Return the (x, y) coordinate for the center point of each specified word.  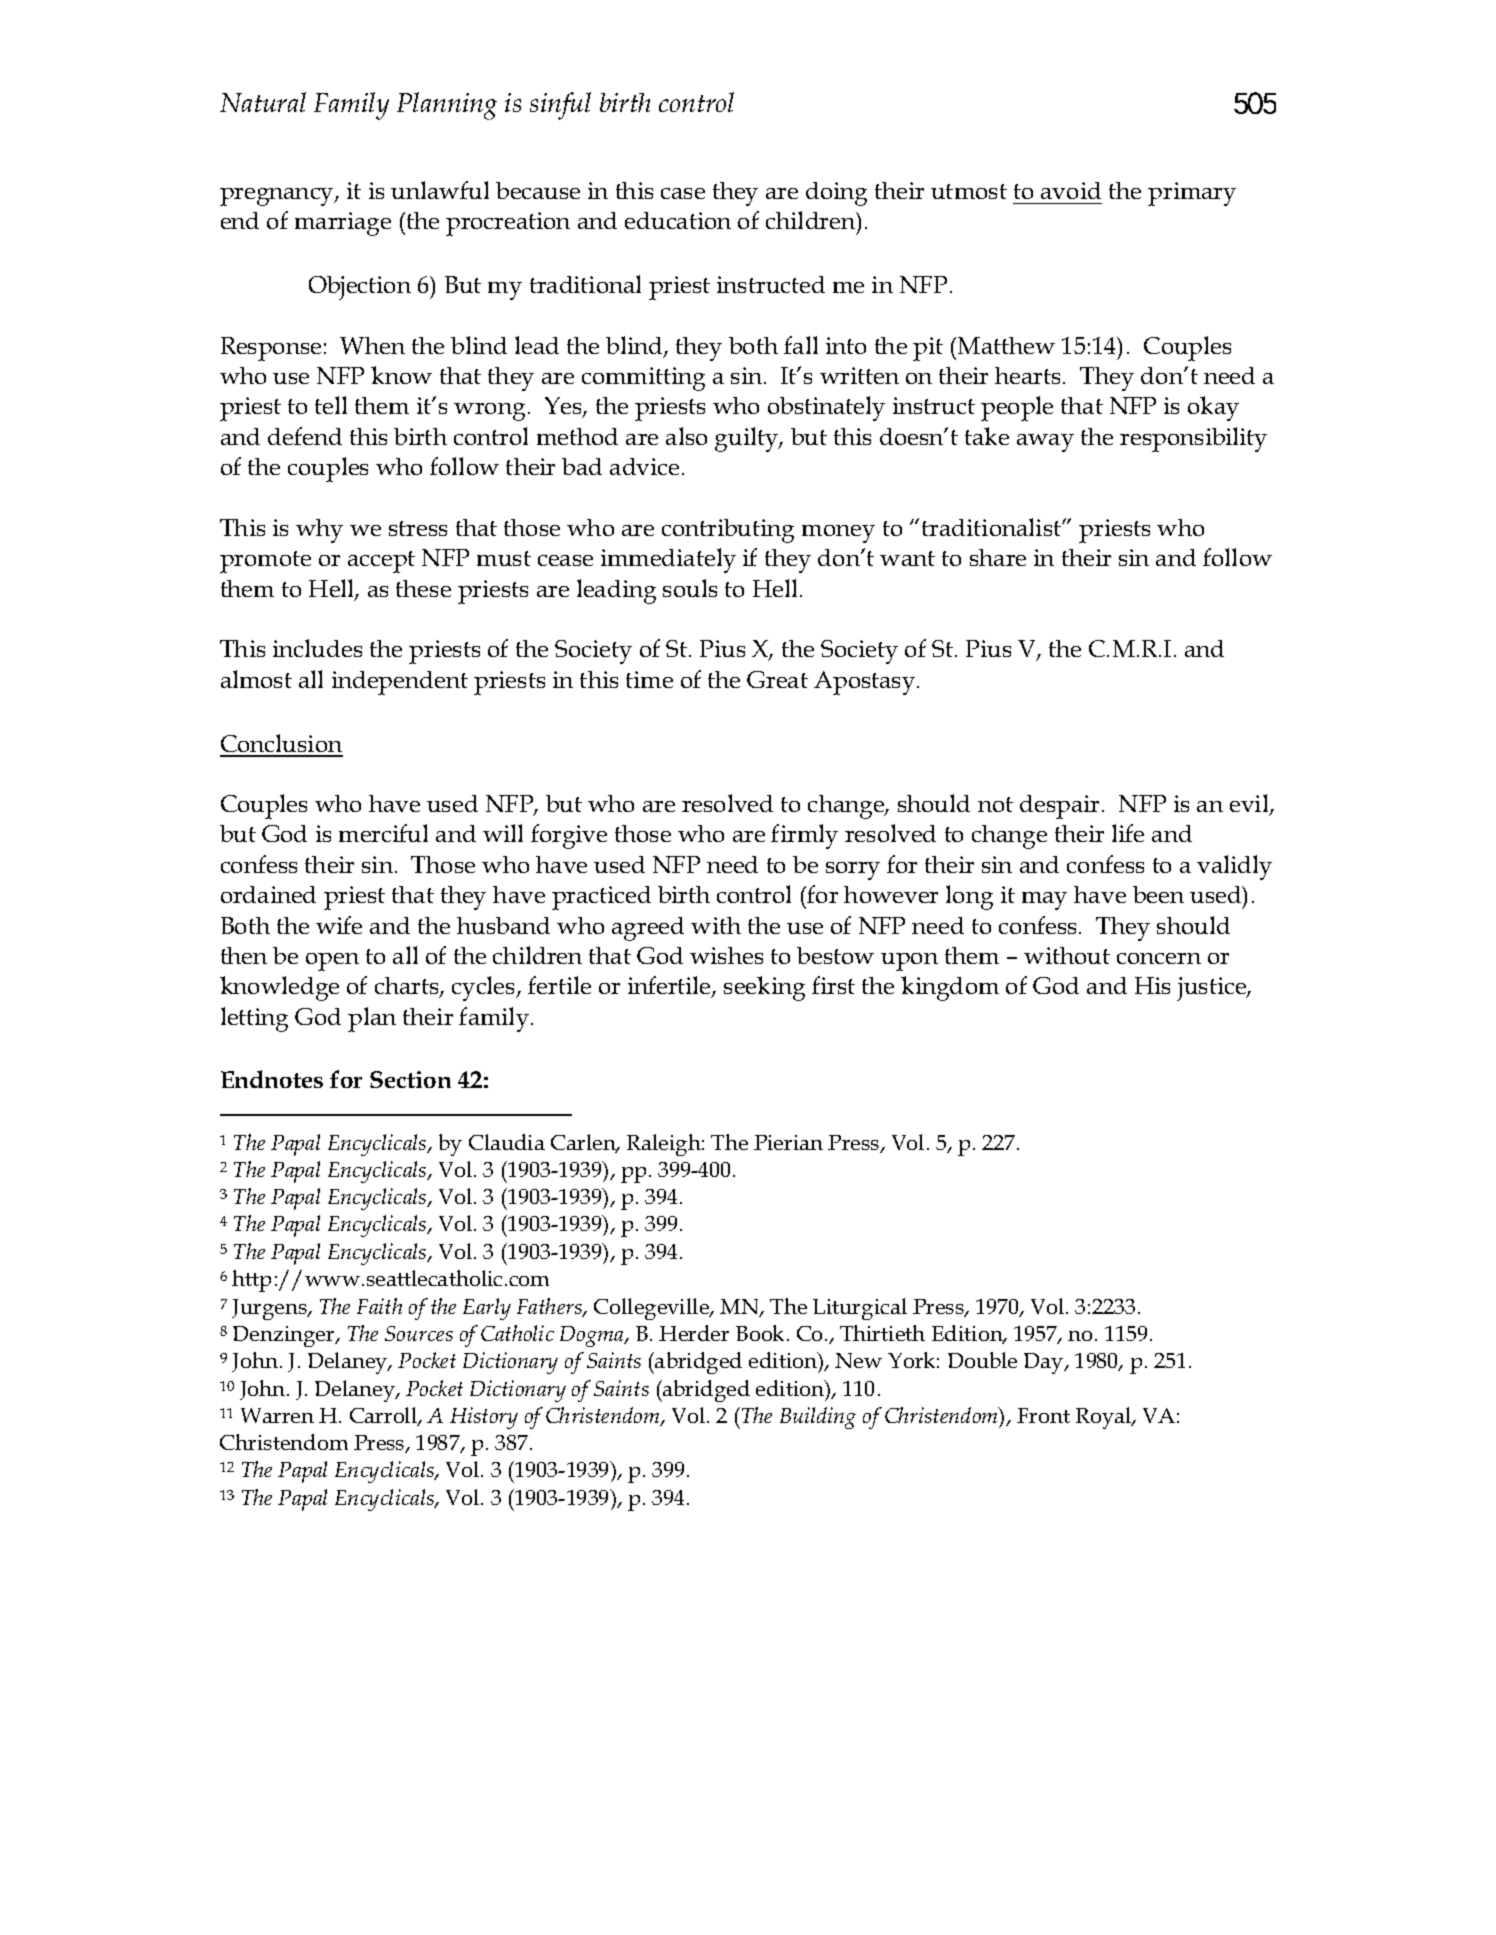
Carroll (385, 1416)
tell (331, 405)
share (998, 557)
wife (339, 925)
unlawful (440, 190)
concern (1159, 958)
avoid (1071, 190)
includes (317, 648)
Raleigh (665, 1145)
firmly (804, 836)
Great (777, 679)
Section (410, 1079)
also (686, 436)
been (1158, 894)
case (683, 193)
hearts (1027, 375)
